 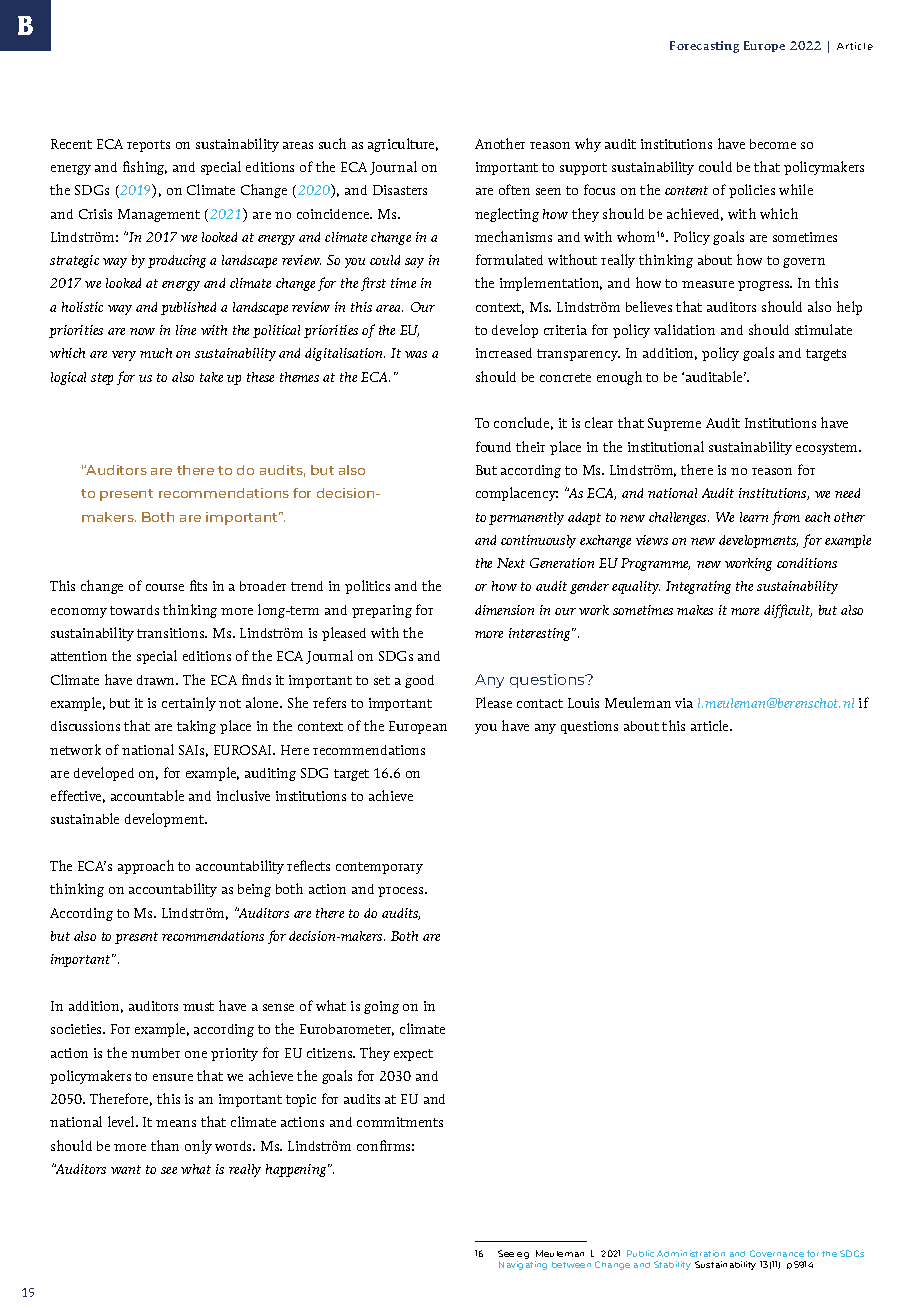 What do you see at coordinates (514, 189) in the document?
I see `often` at bounding box center [514, 189].
